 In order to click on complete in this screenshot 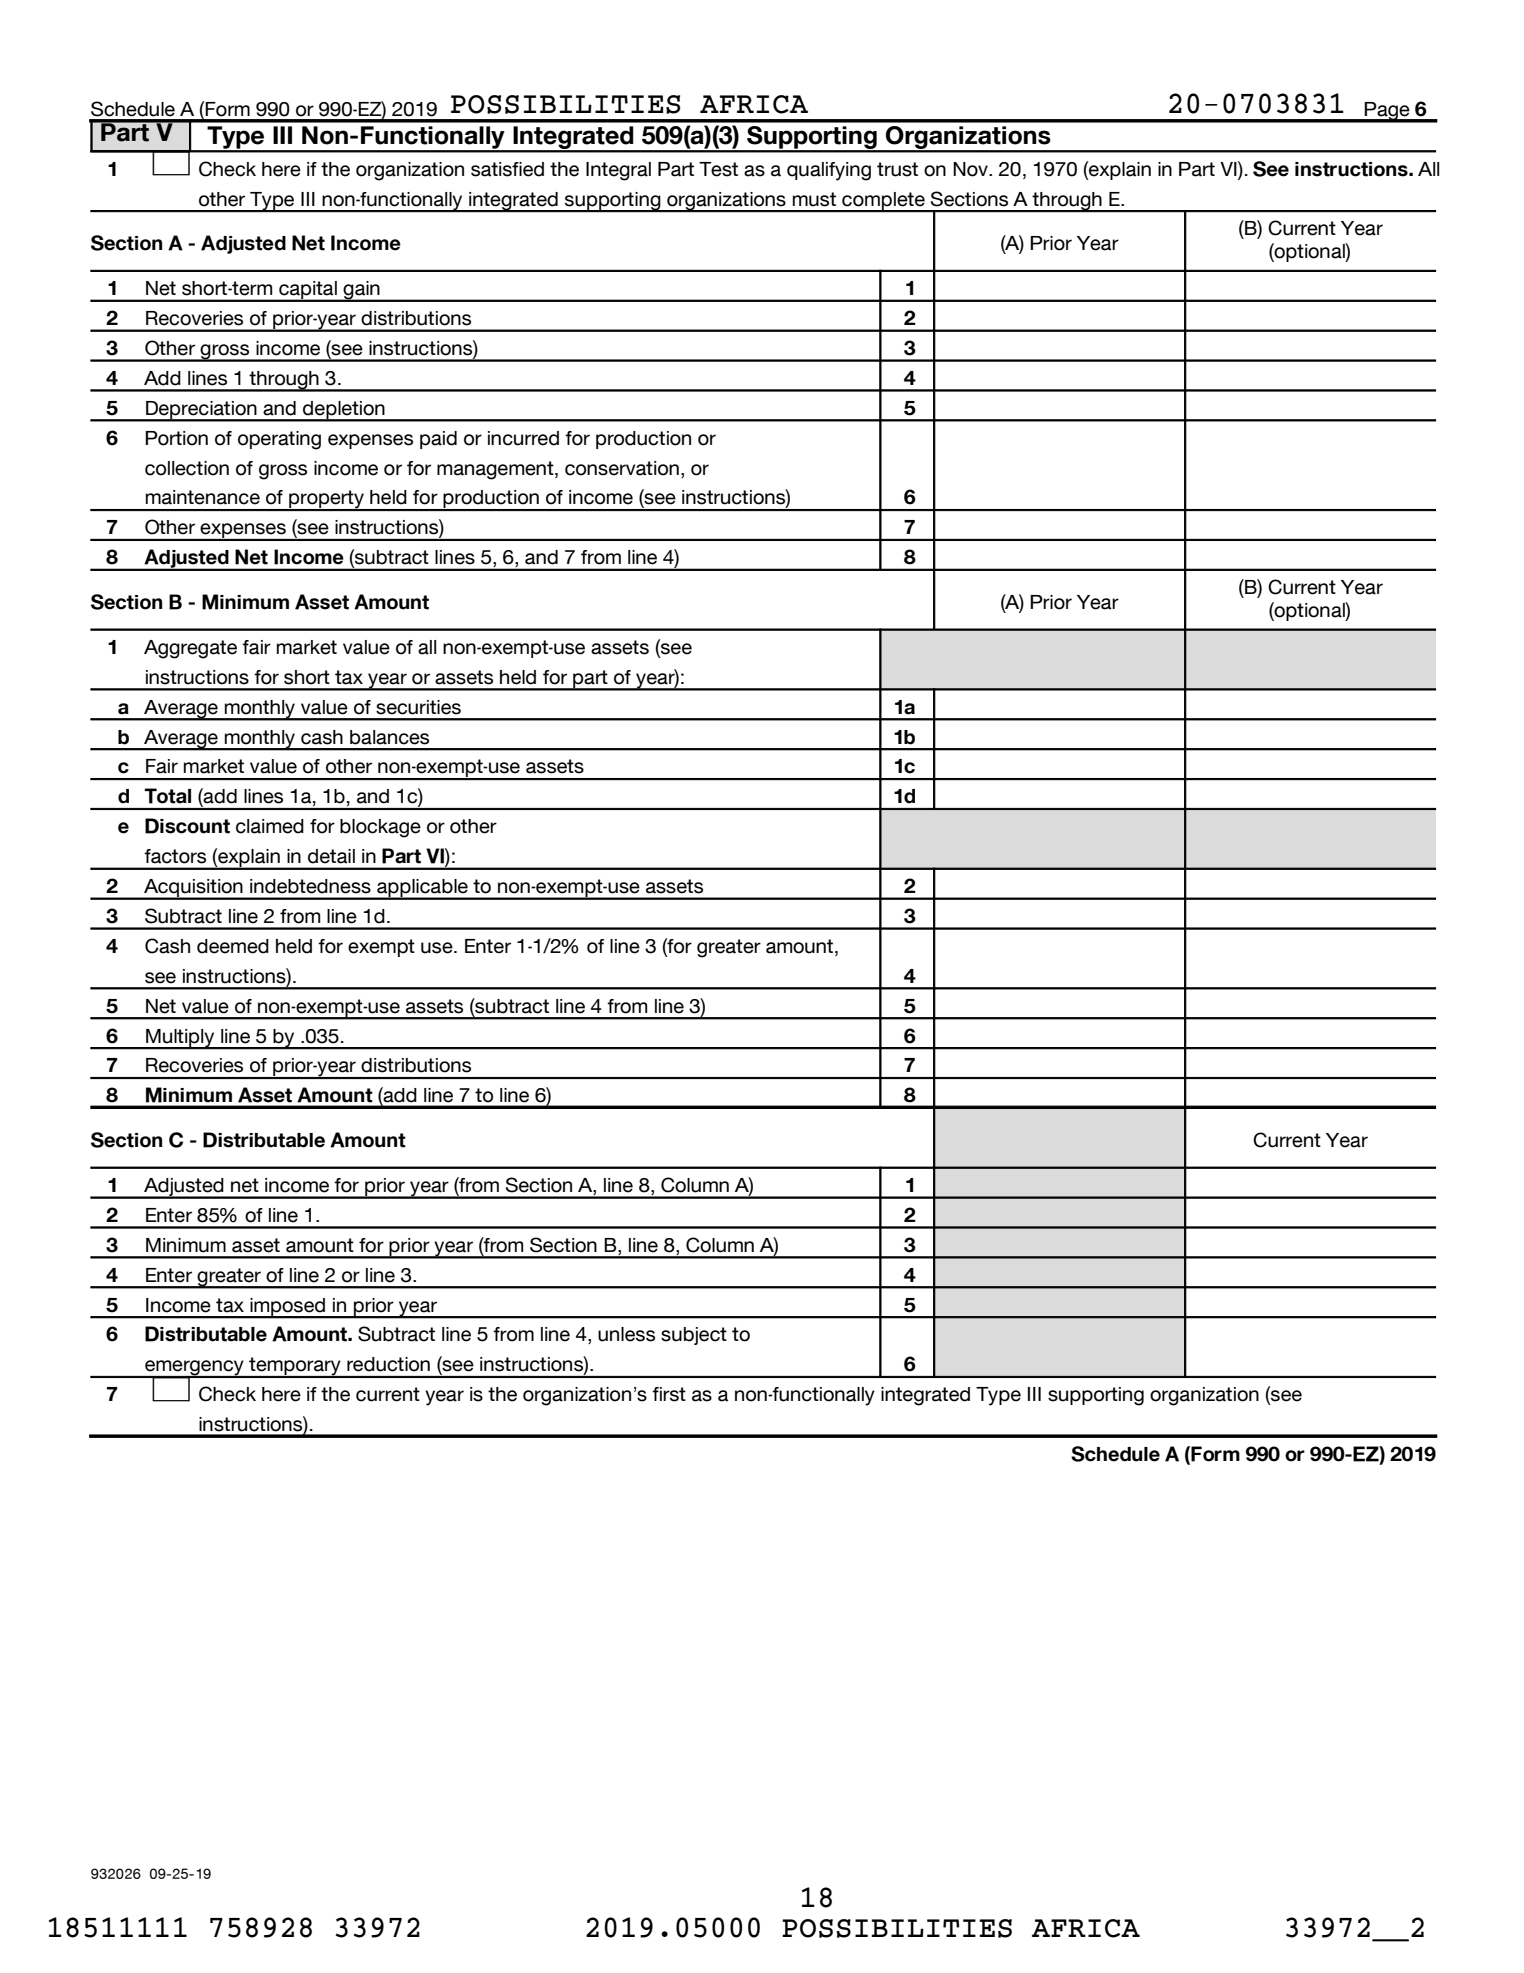, I will do `click(883, 202)`.
